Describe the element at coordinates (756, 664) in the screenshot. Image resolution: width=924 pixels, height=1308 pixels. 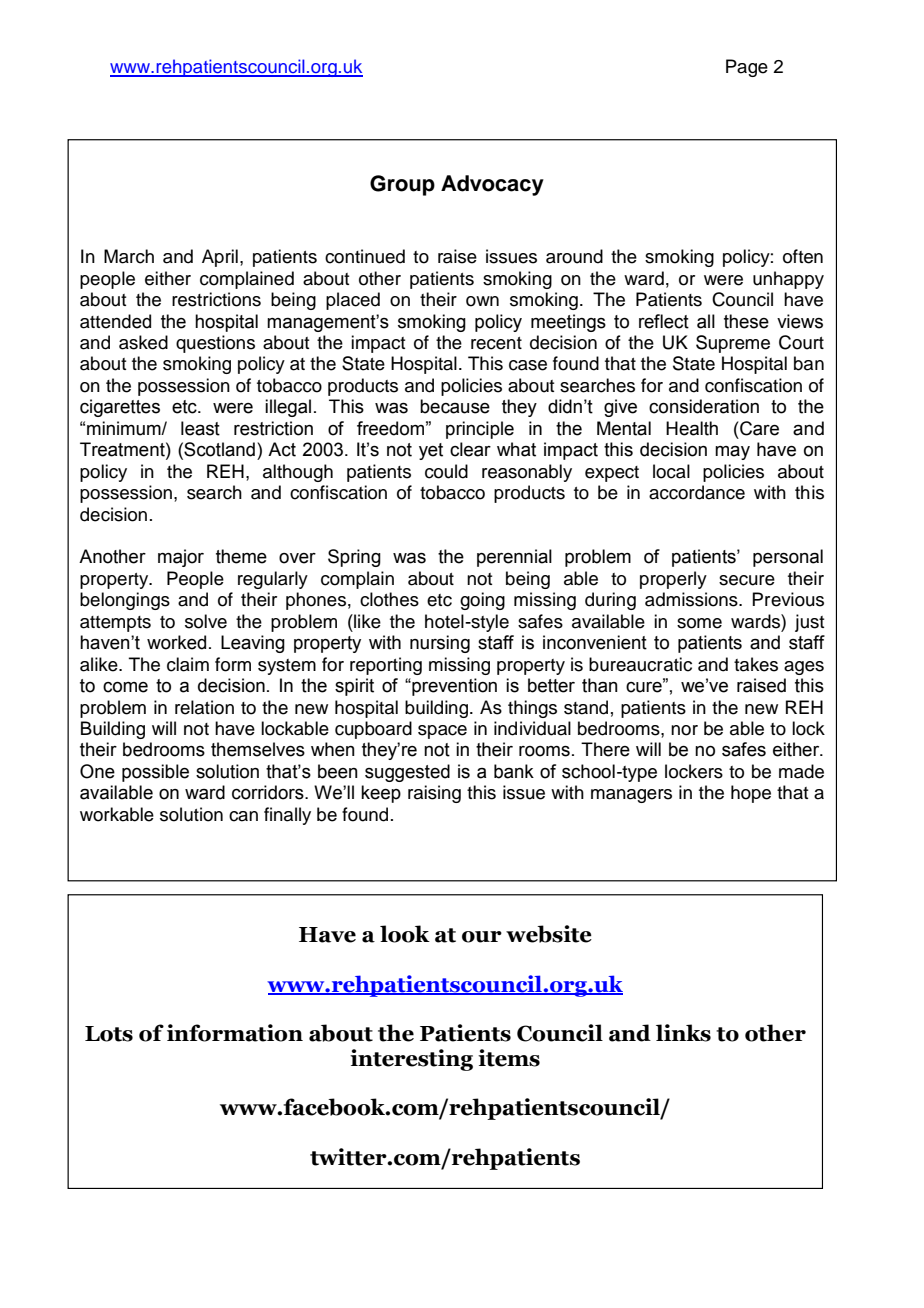
I see `takes` at that location.
